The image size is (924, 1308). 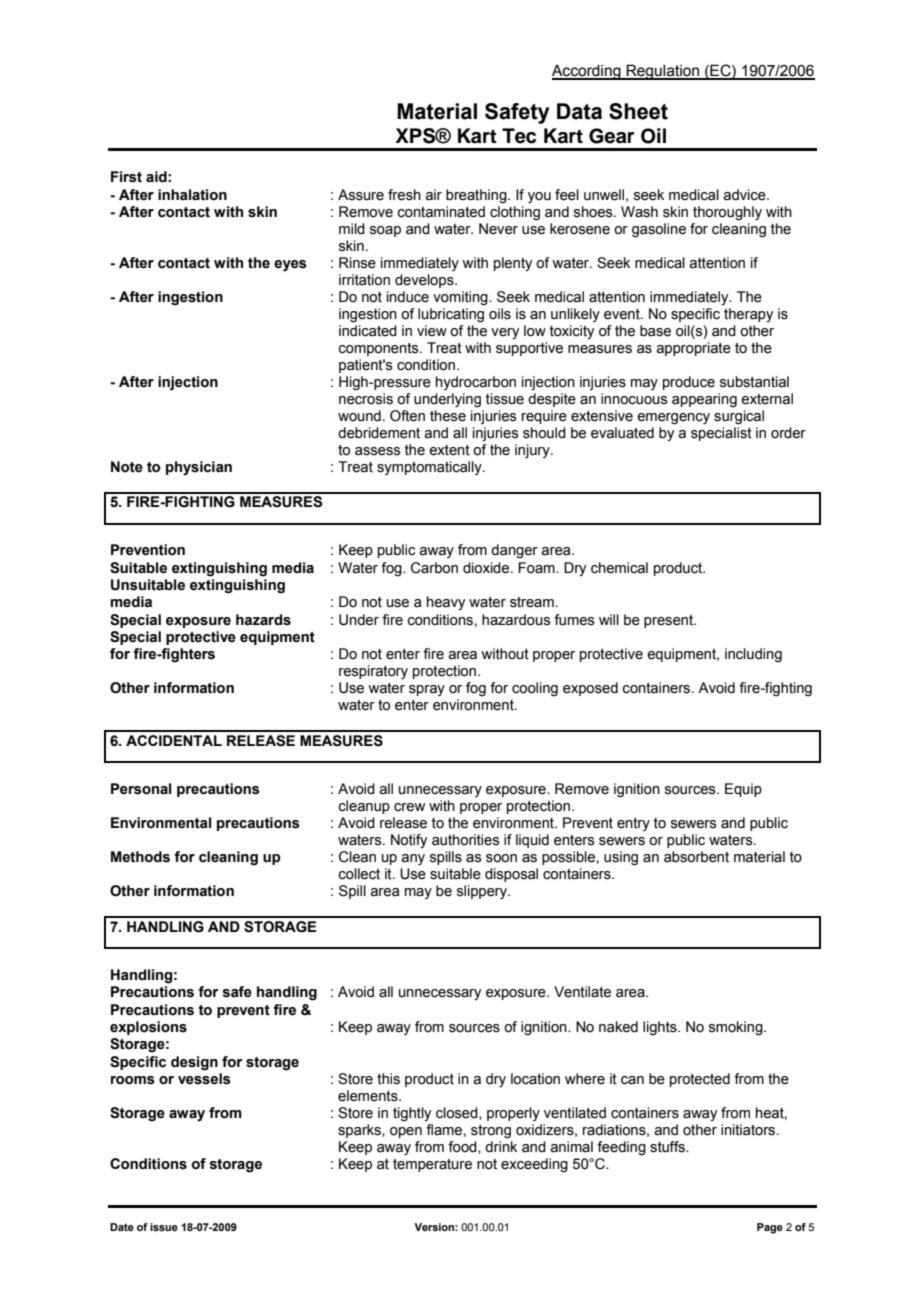 I want to click on air, so click(x=433, y=195).
